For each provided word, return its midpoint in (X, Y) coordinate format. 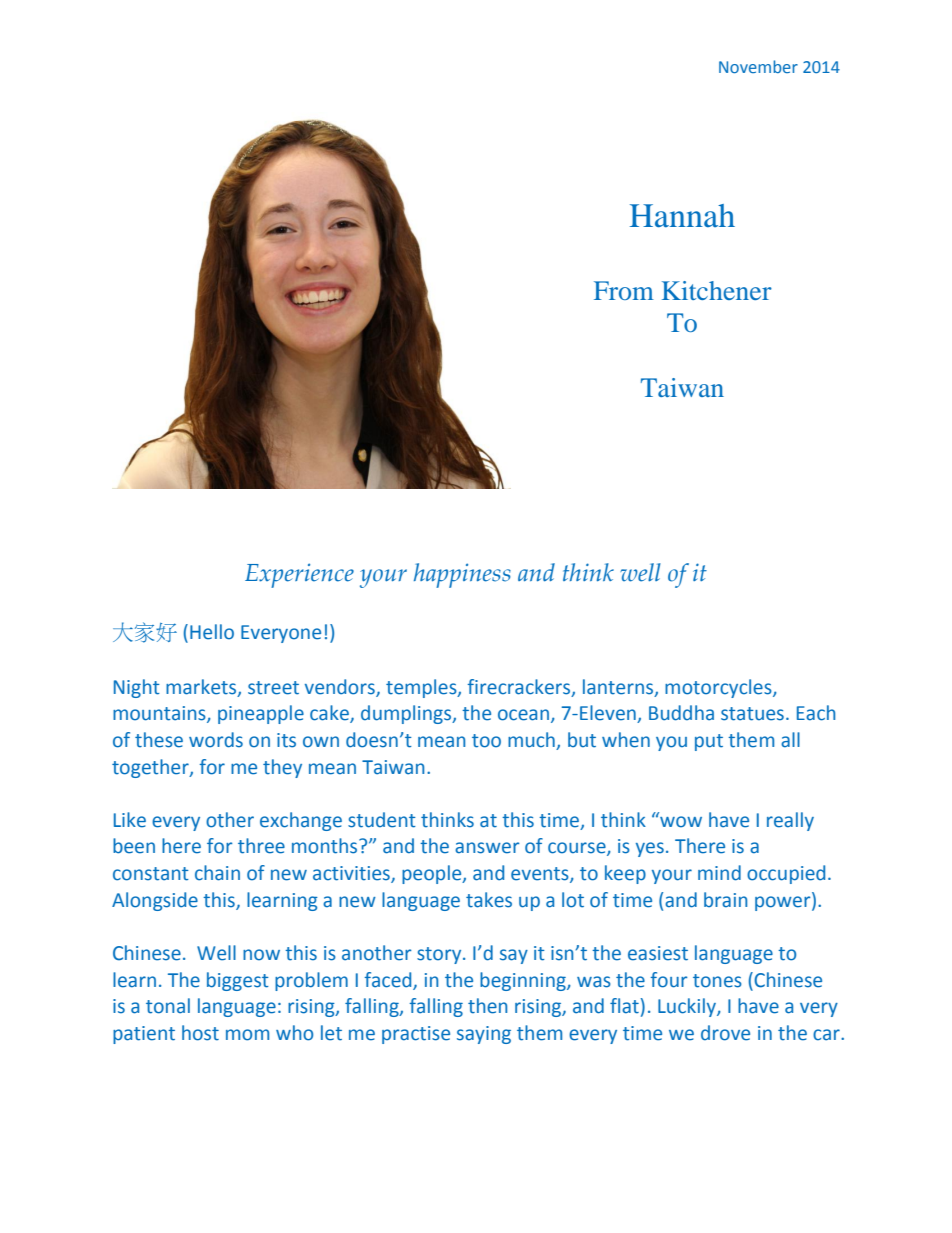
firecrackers (520, 687)
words (216, 740)
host (200, 1033)
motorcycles (719, 688)
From (624, 290)
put (709, 742)
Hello (212, 632)
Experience (299, 575)
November (758, 66)
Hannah (682, 216)
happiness (462, 575)
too (486, 741)
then (487, 1006)
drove (725, 1033)
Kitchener (717, 290)
